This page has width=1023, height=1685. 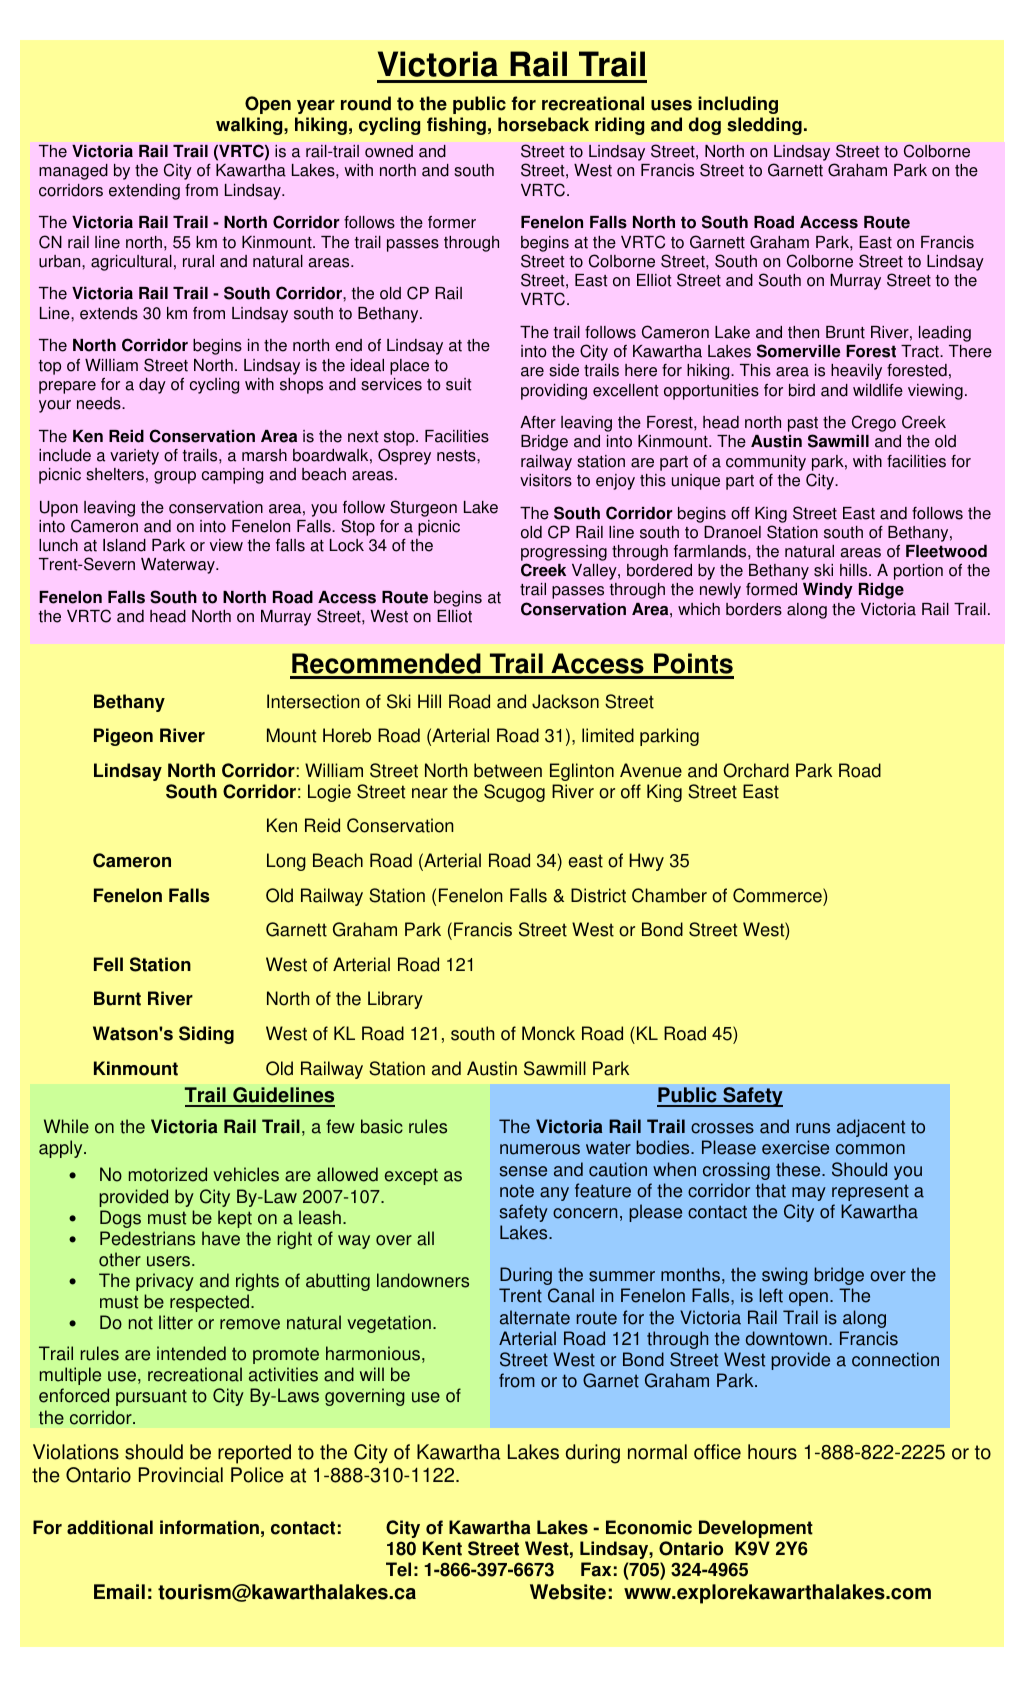 I want to click on horseback, so click(x=543, y=124).
